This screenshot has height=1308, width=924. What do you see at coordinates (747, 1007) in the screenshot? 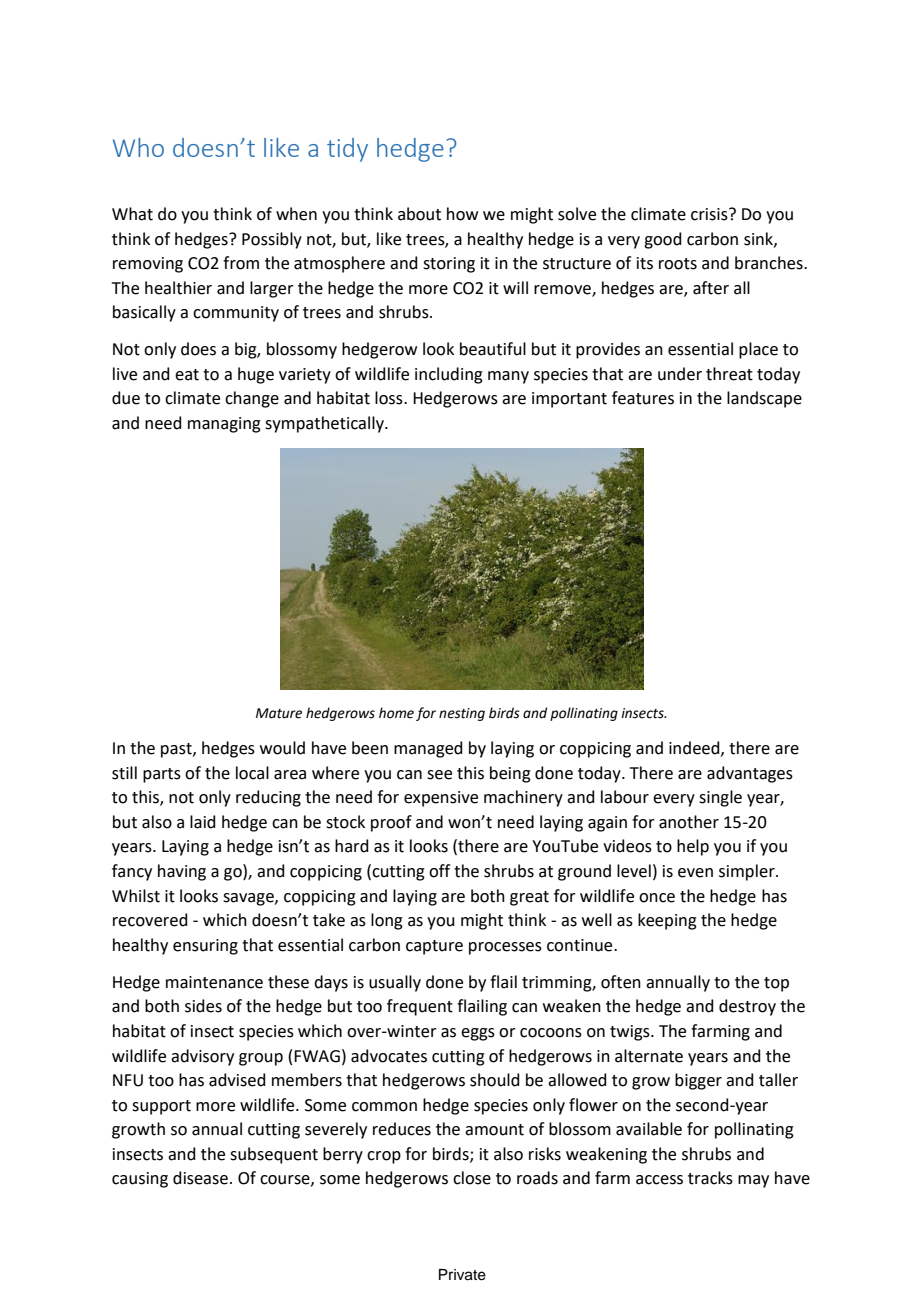
I see `destroy` at bounding box center [747, 1007].
